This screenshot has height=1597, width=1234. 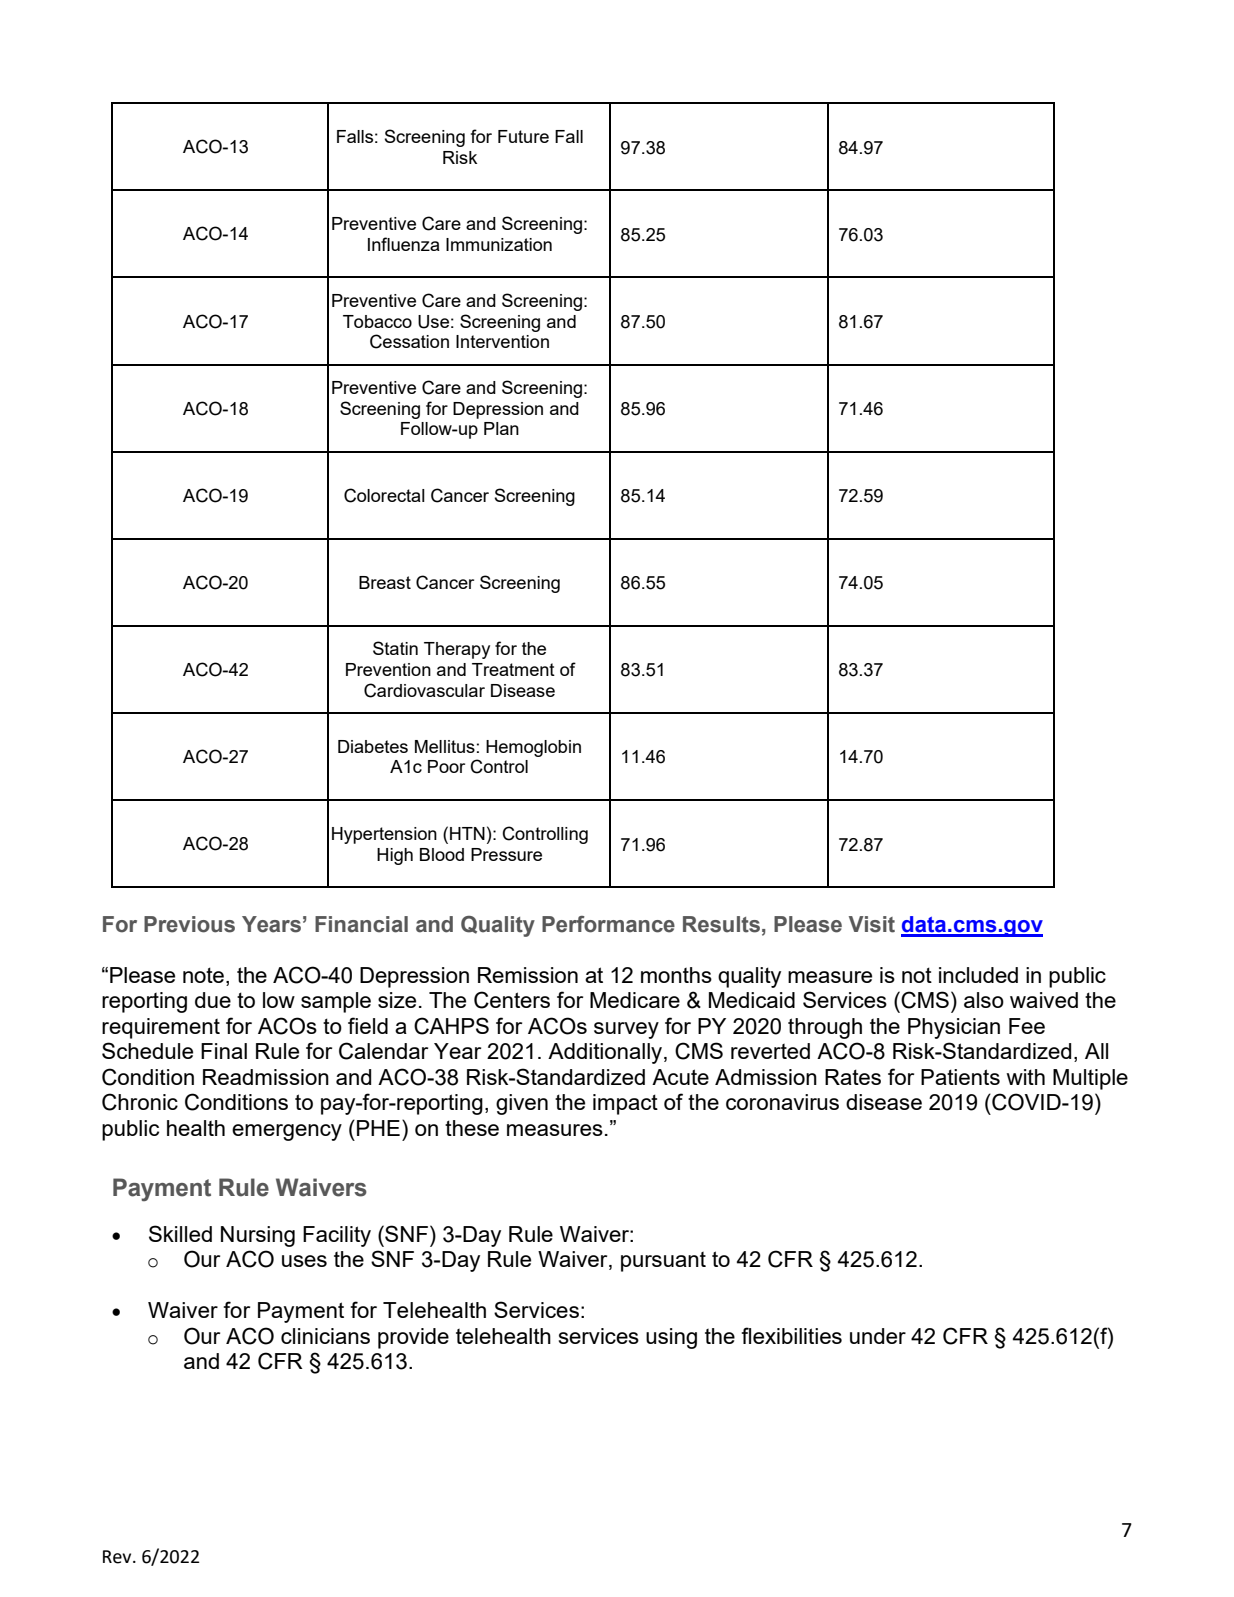 What do you see at coordinates (189, 924) in the screenshot?
I see `Previous` at bounding box center [189, 924].
